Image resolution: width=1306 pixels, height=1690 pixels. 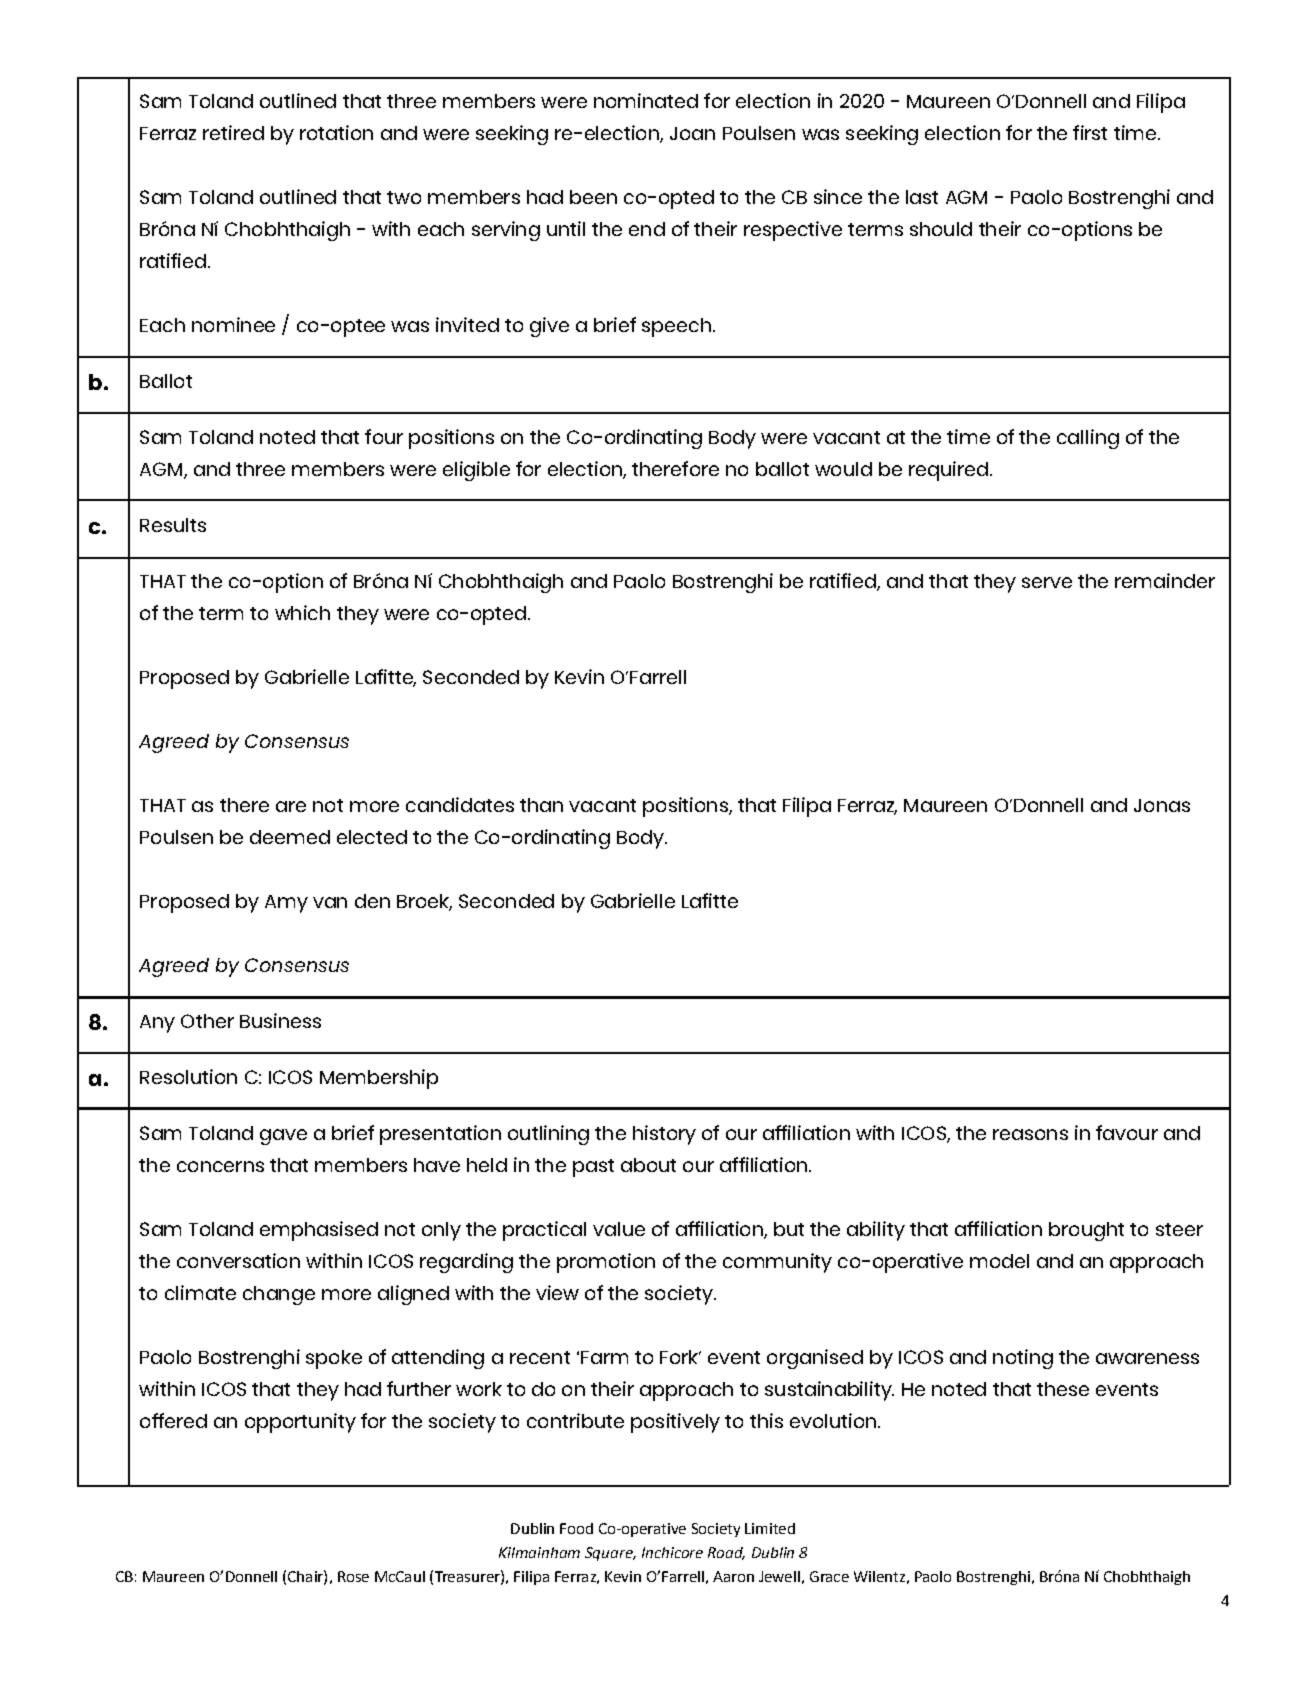 I want to click on deemed, so click(x=290, y=837).
